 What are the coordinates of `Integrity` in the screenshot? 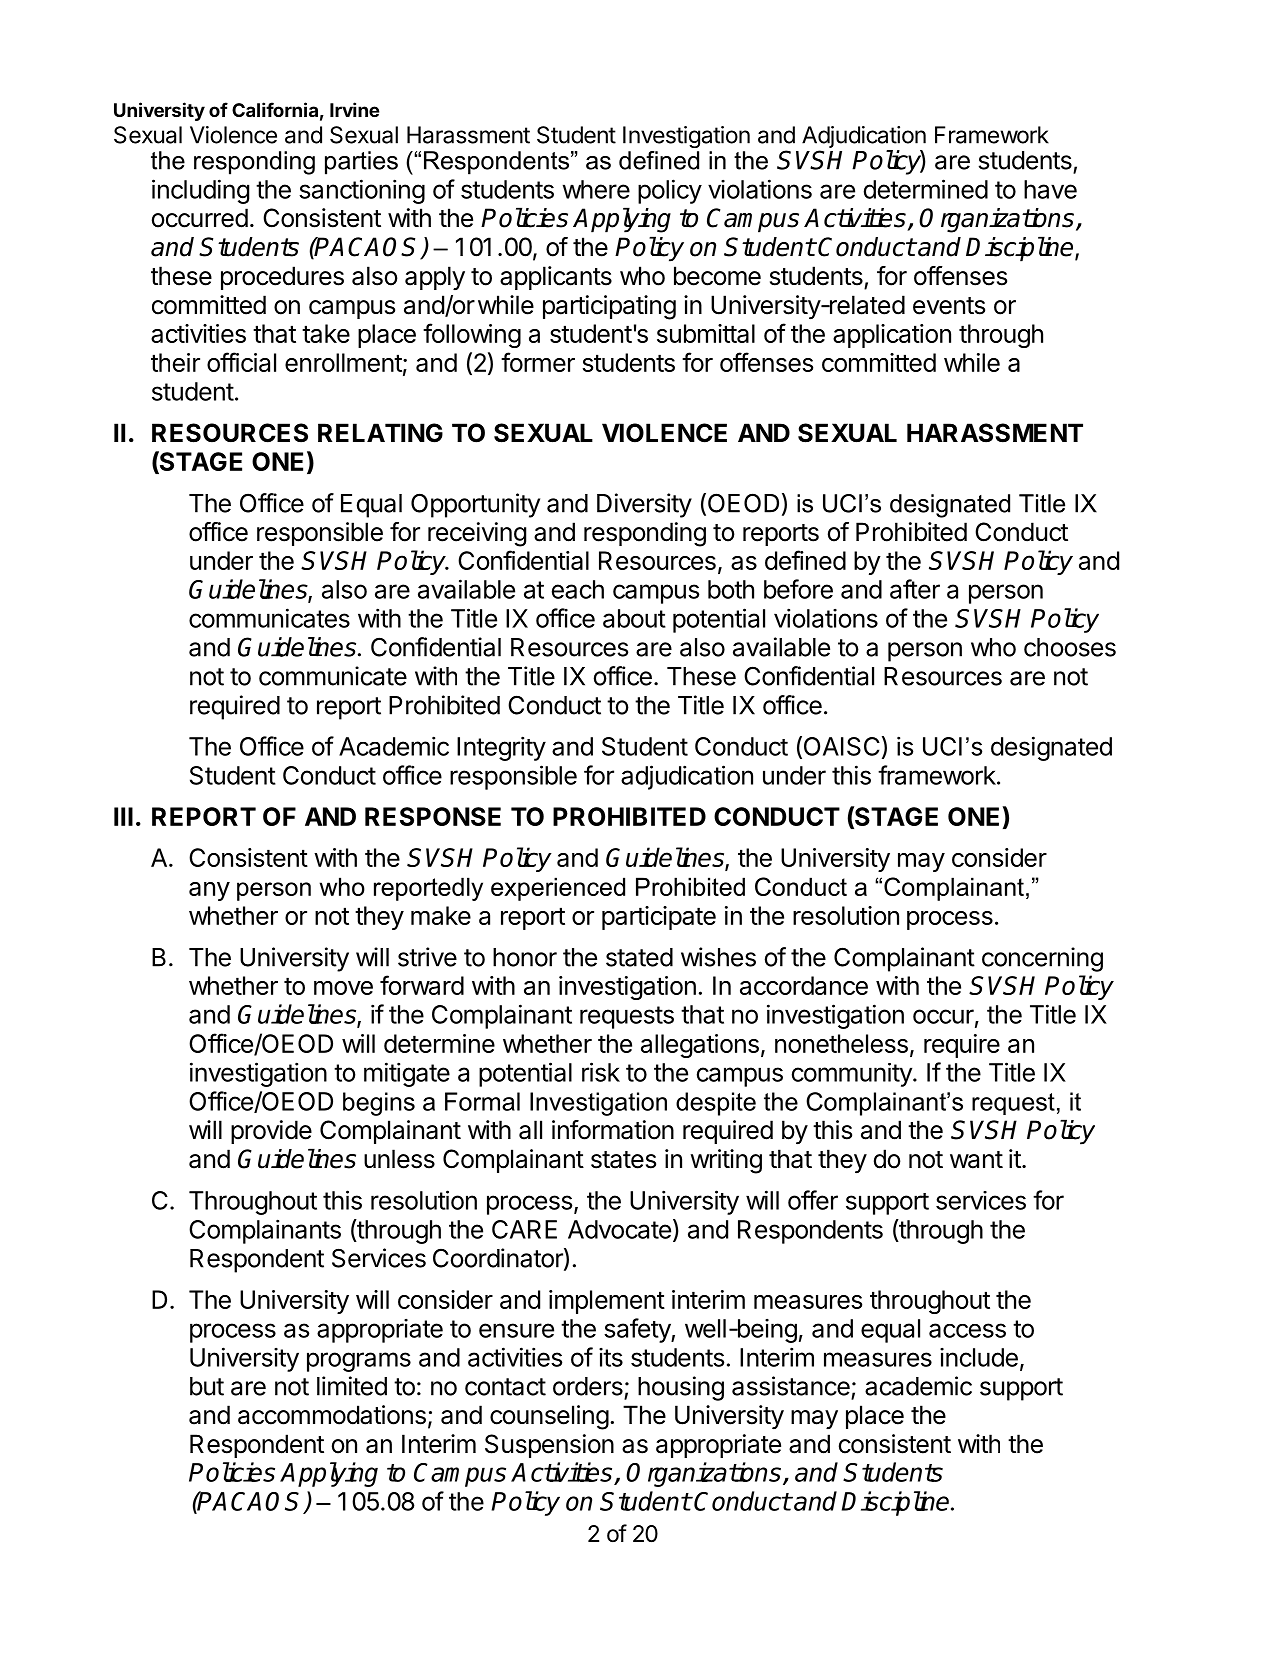 It's located at (501, 748).
